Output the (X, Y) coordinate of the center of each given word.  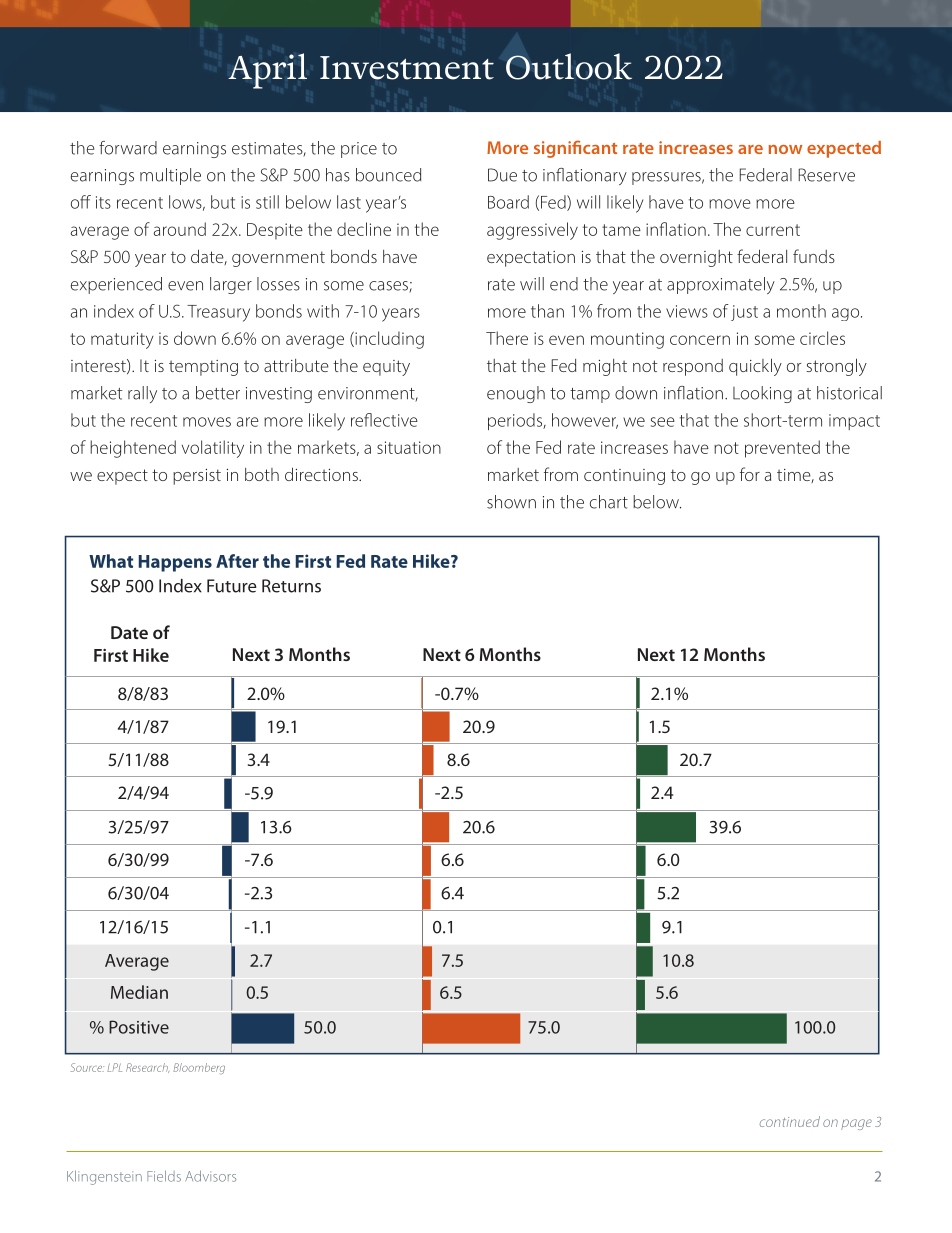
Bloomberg (199, 1068)
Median (139, 992)
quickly (755, 367)
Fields (164, 1176)
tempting (203, 368)
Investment (407, 68)
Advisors (210, 1176)
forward (128, 148)
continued (790, 1121)
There (507, 338)
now (785, 149)
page (856, 1124)
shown (511, 502)
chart (609, 502)
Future (232, 586)
